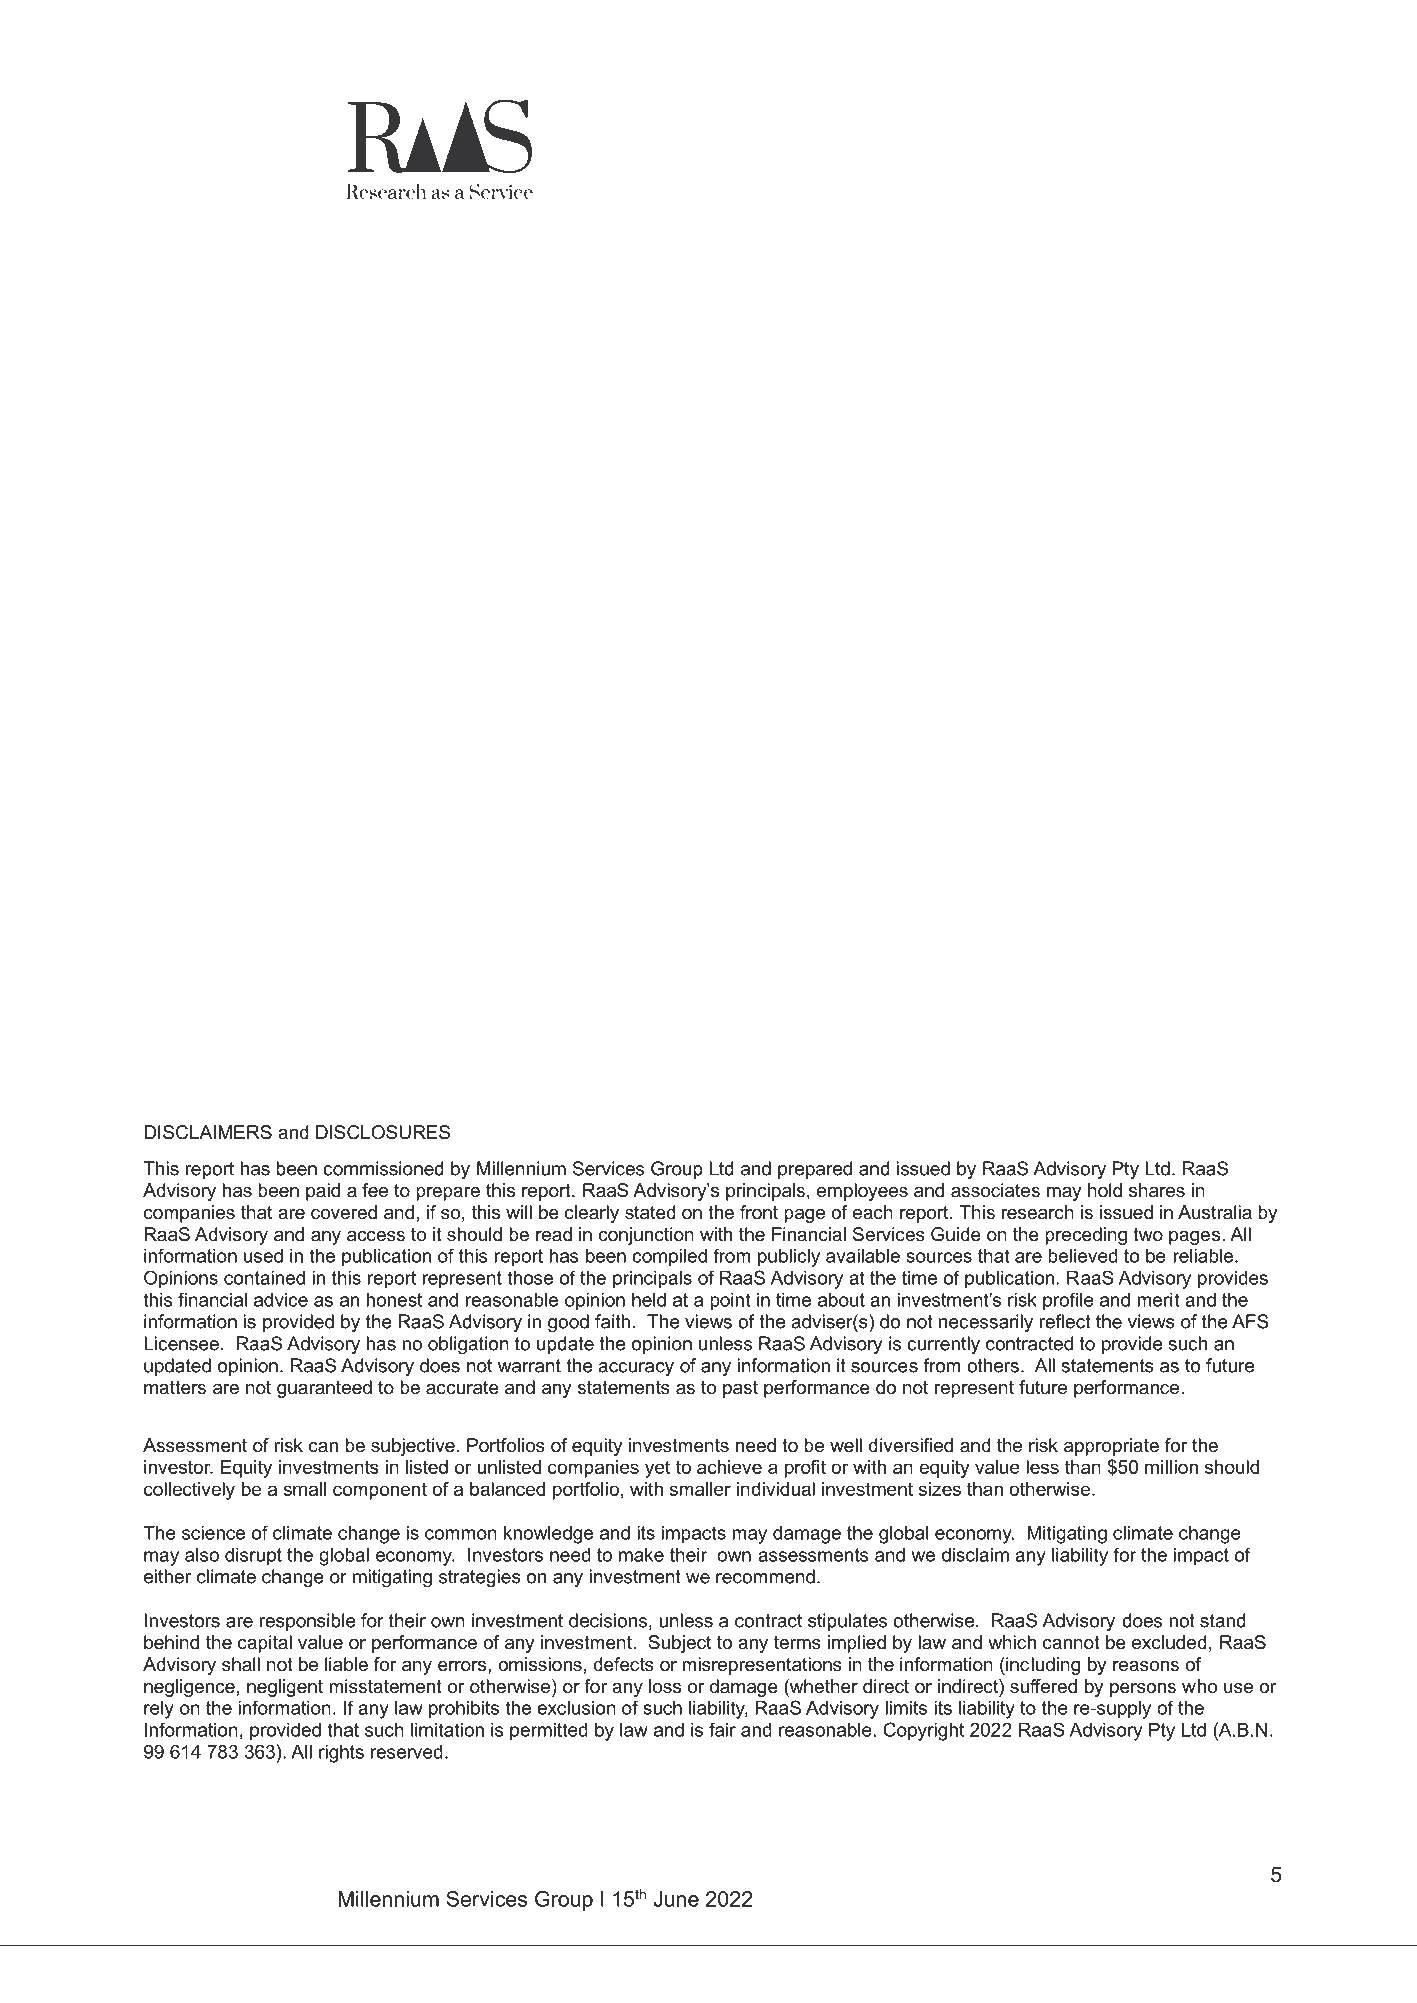  Describe the element at coordinates (759, 1212) in the screenshot. I see `front` at that location.
